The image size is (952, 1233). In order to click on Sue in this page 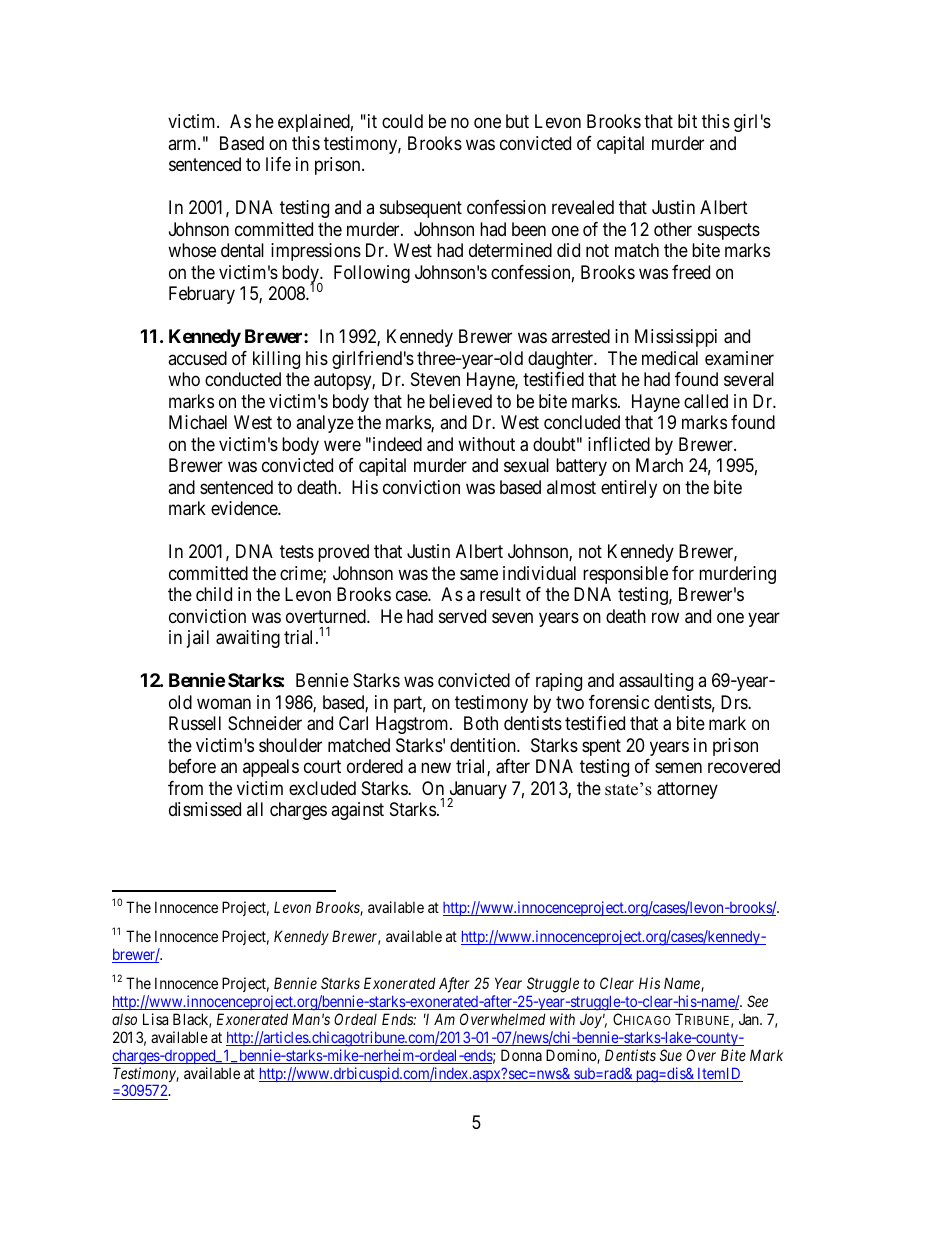, I will do `click(671, 1055)`.
